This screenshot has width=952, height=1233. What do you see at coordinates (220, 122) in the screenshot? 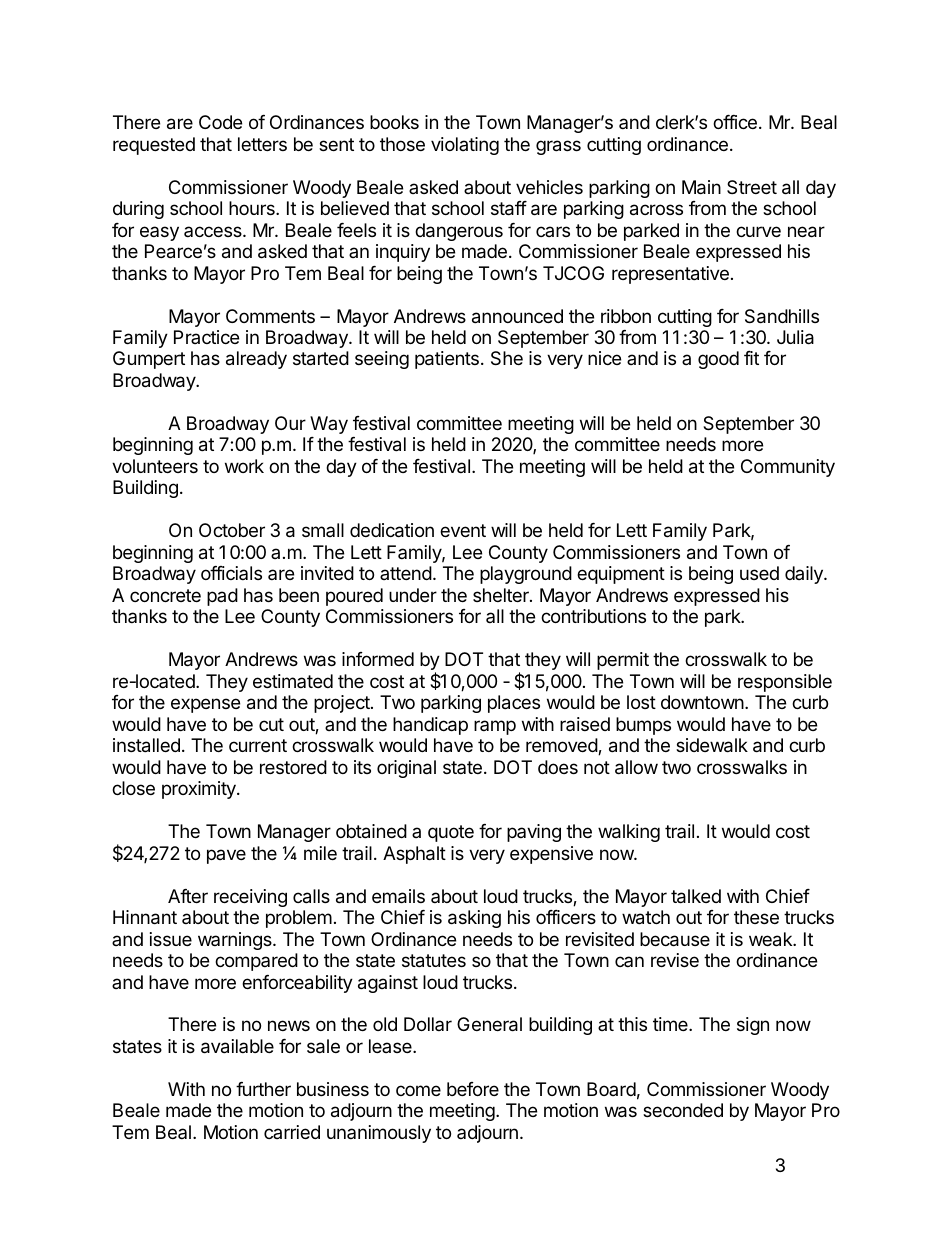
I see `Code` at bounding box center [220, 122].
